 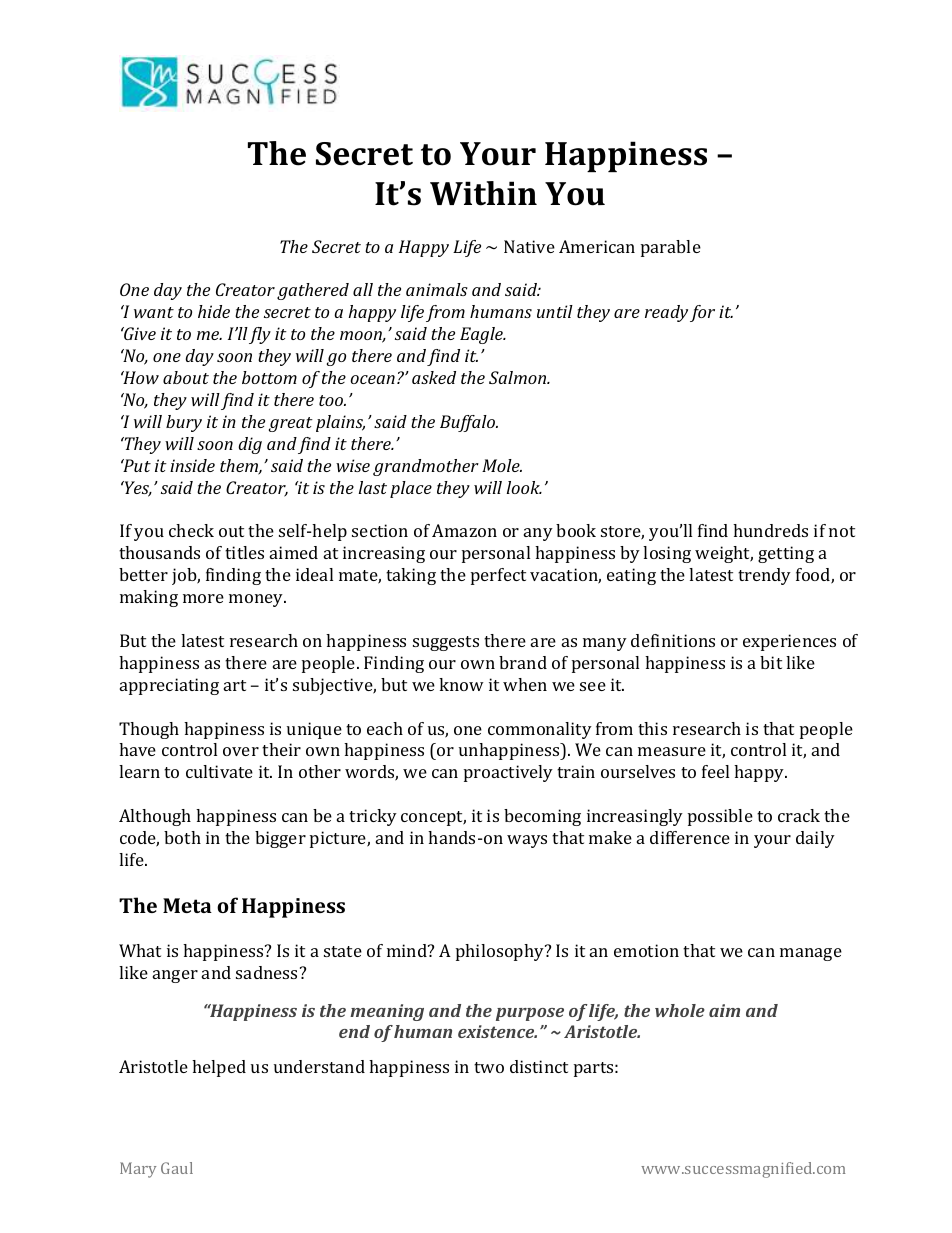 What do you see at coordinates (464, 530) in the screenshot?
I see `Amazon` at bounding box center [464, 530].
